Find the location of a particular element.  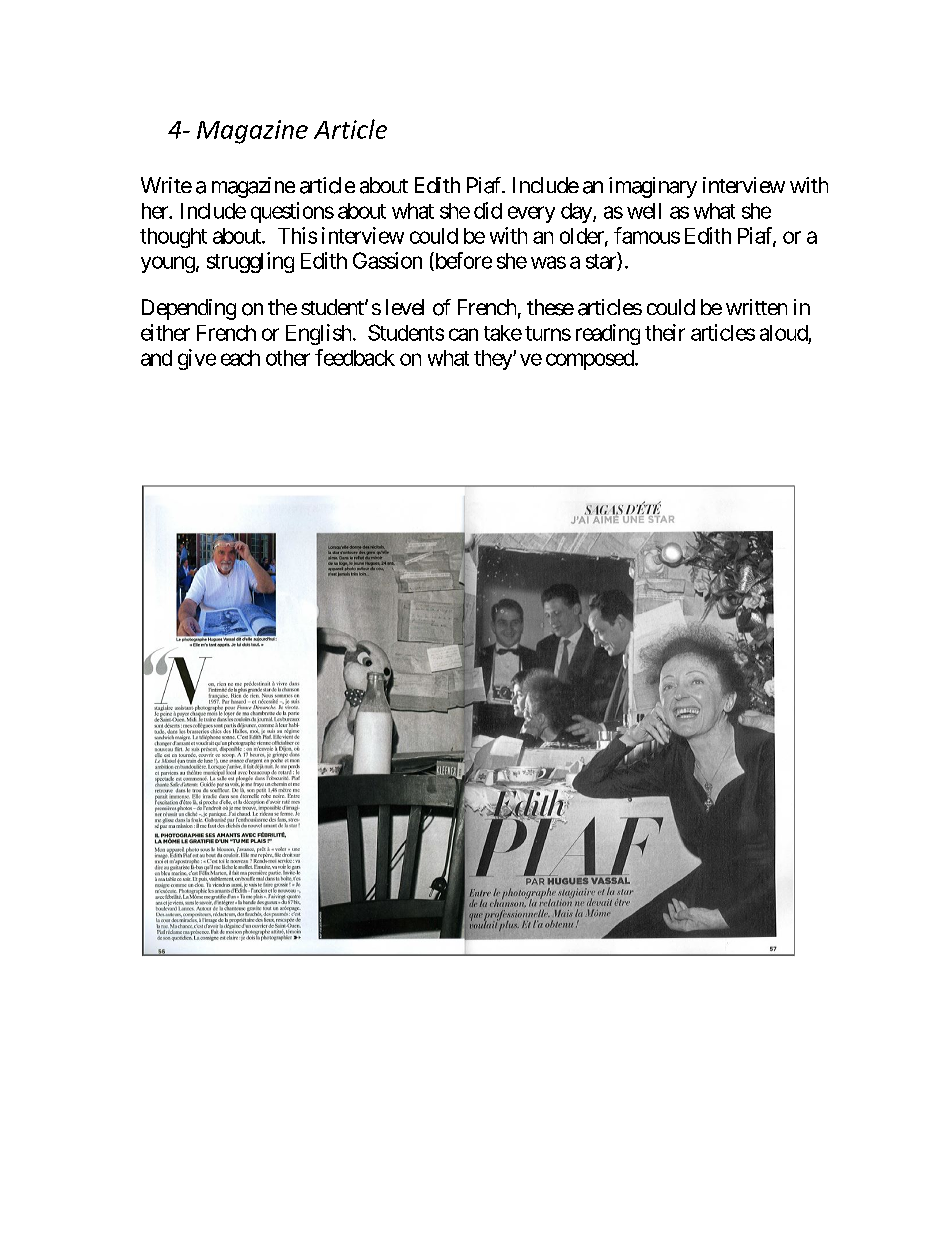

their is located at coordinates (665, 332).
